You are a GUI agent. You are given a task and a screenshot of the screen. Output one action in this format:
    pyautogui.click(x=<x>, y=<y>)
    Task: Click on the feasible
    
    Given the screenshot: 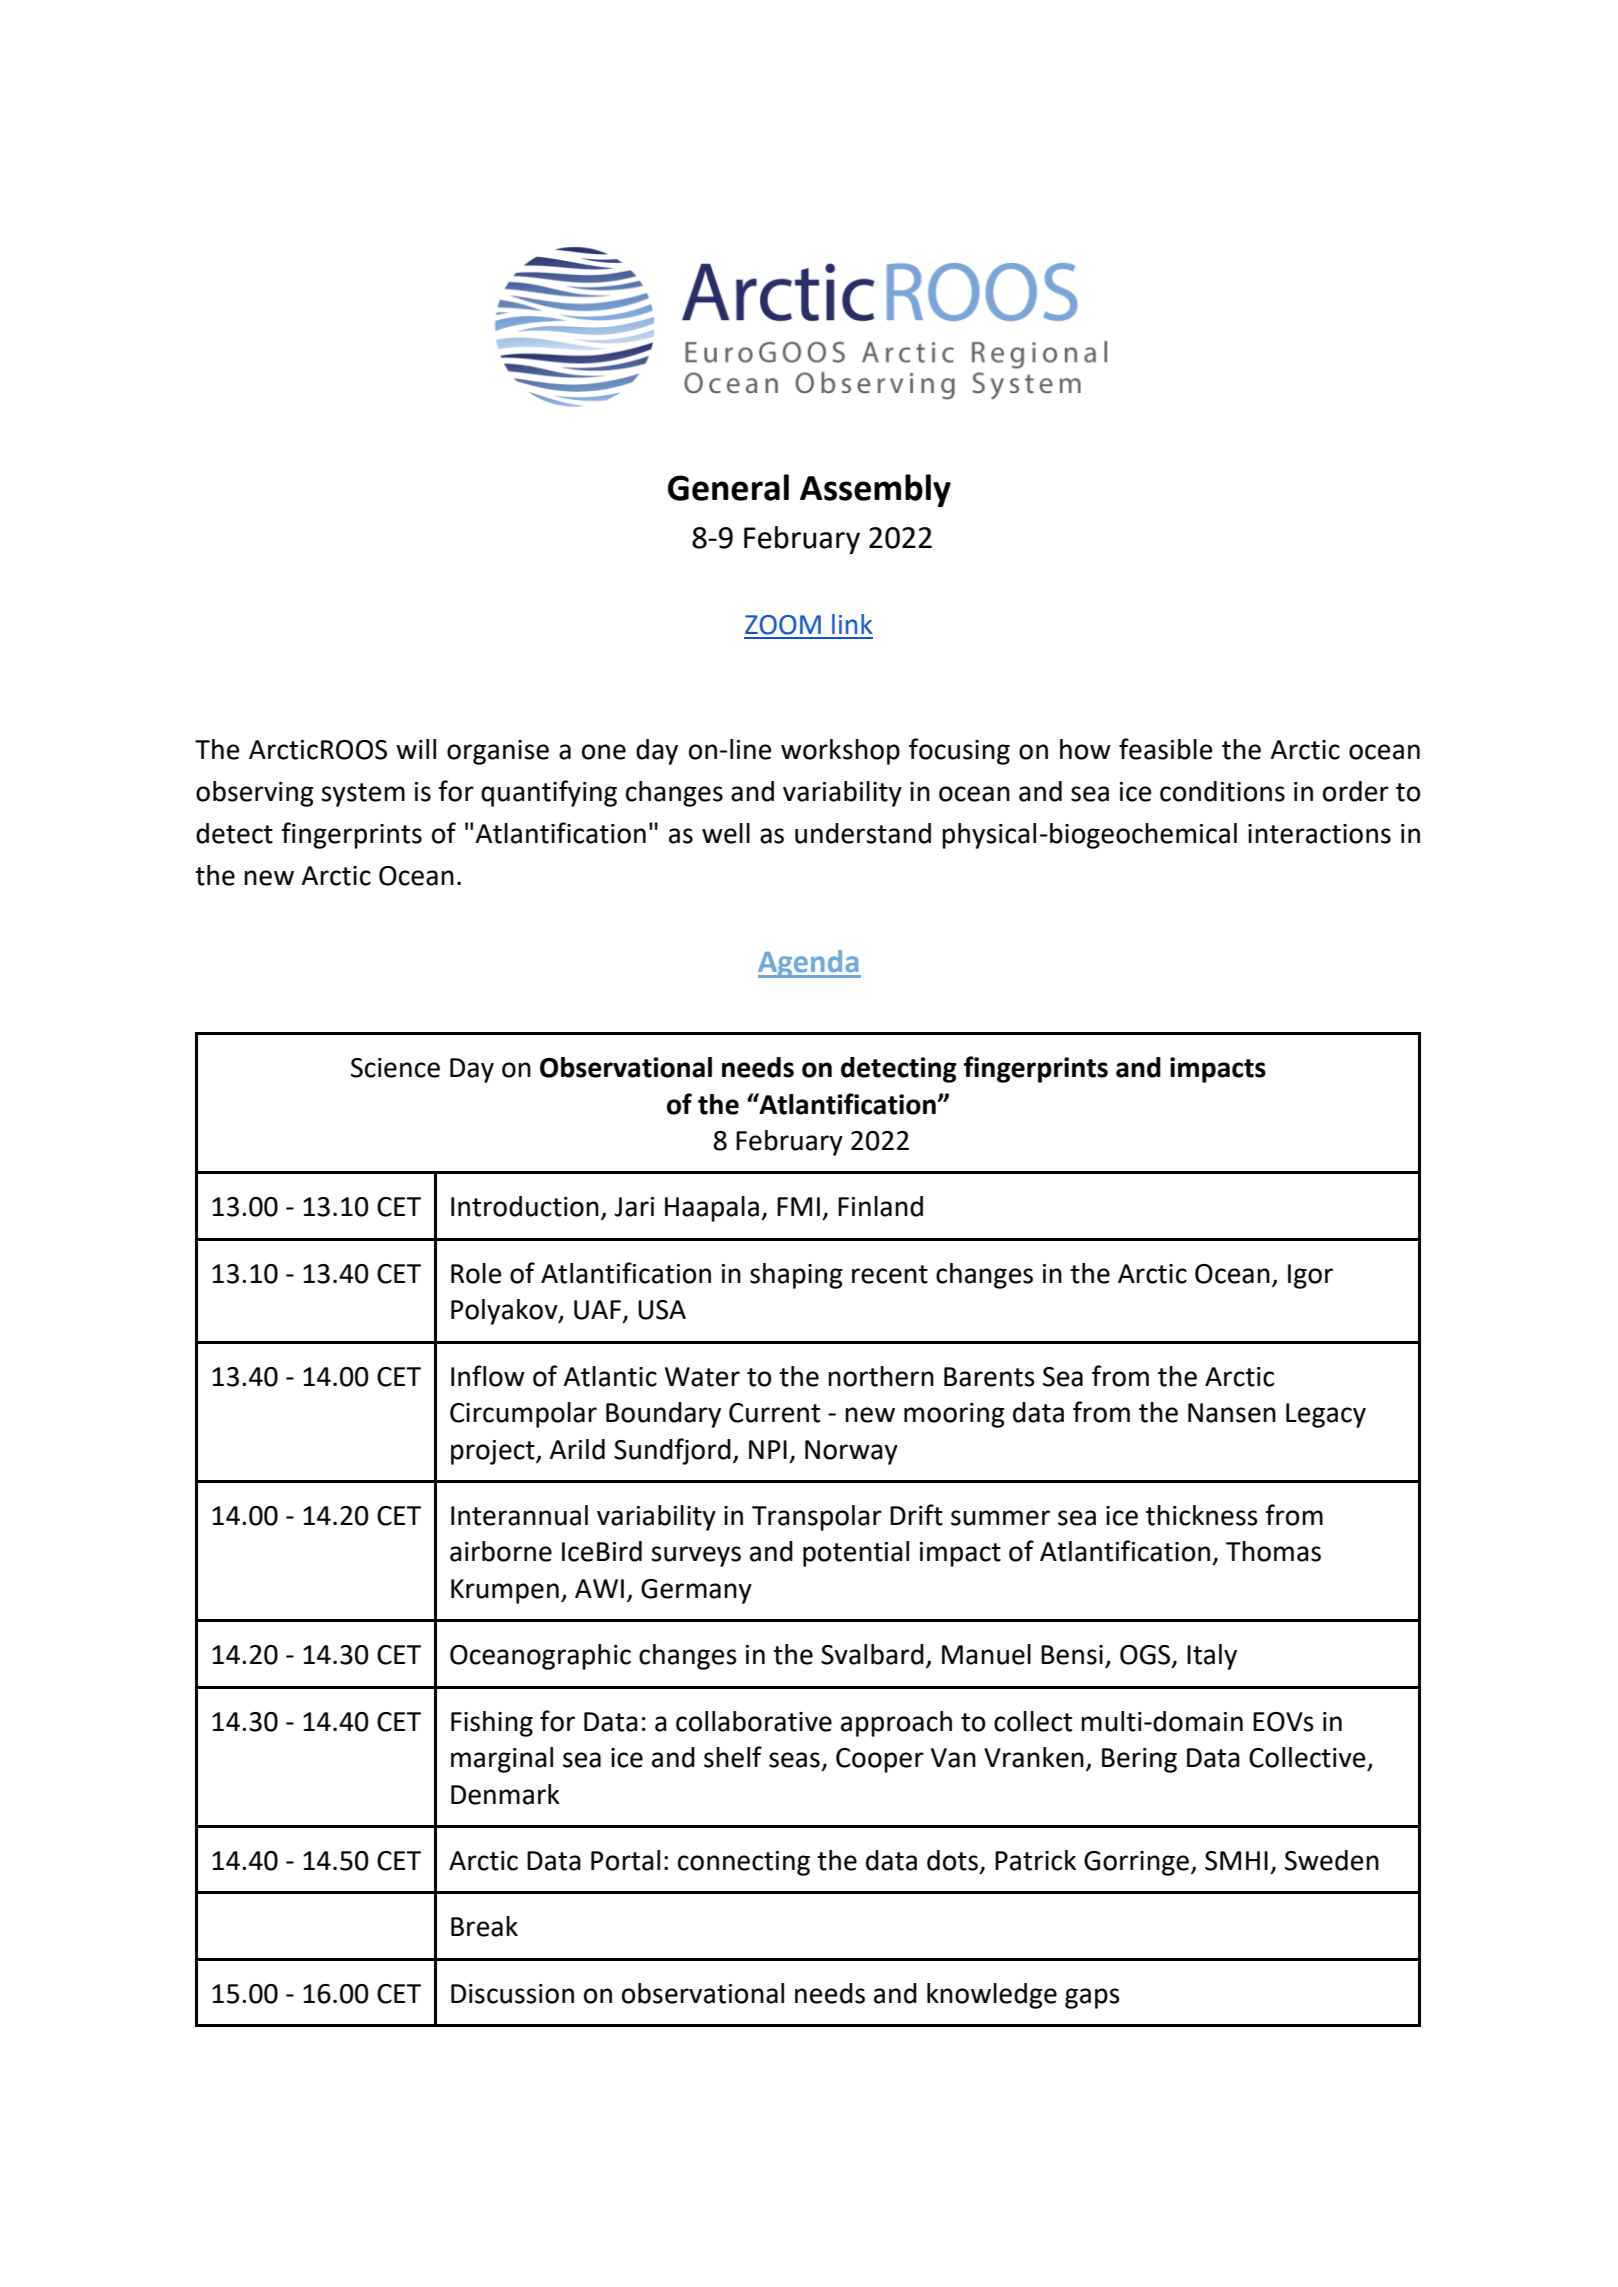 What is the action you would take?
    pyautogui.click(x=1165, y=749)
